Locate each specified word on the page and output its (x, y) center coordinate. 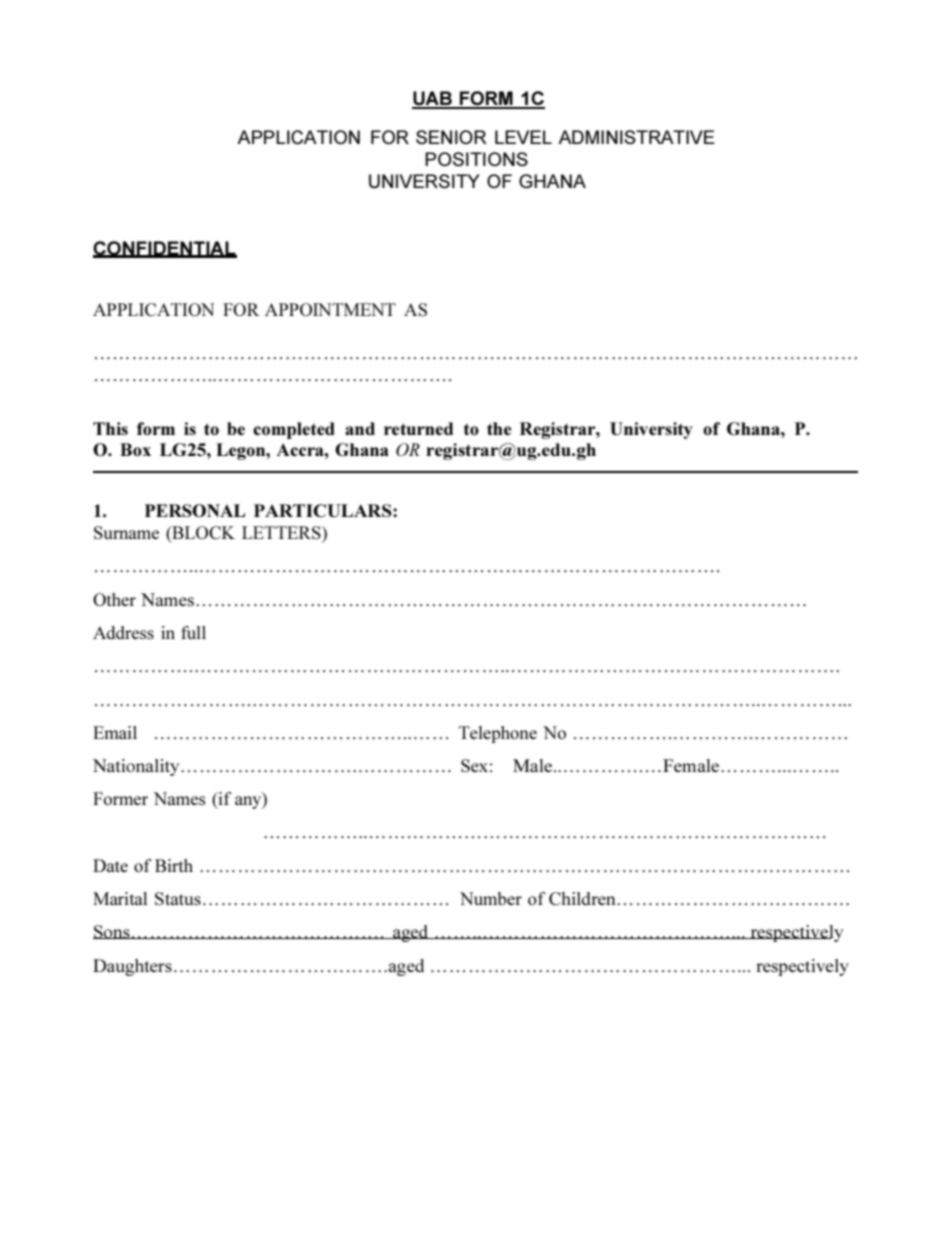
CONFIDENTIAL (165, 249)
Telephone (498, 734)
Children (583, 898)
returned (418, 428)
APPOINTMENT (330, 309)
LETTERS (282, 532)
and (360, 428)
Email (115, 732)
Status (178, 898)
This (110, 428)
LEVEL (523, 137)
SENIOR (451, 137)
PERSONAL (195, 510)
